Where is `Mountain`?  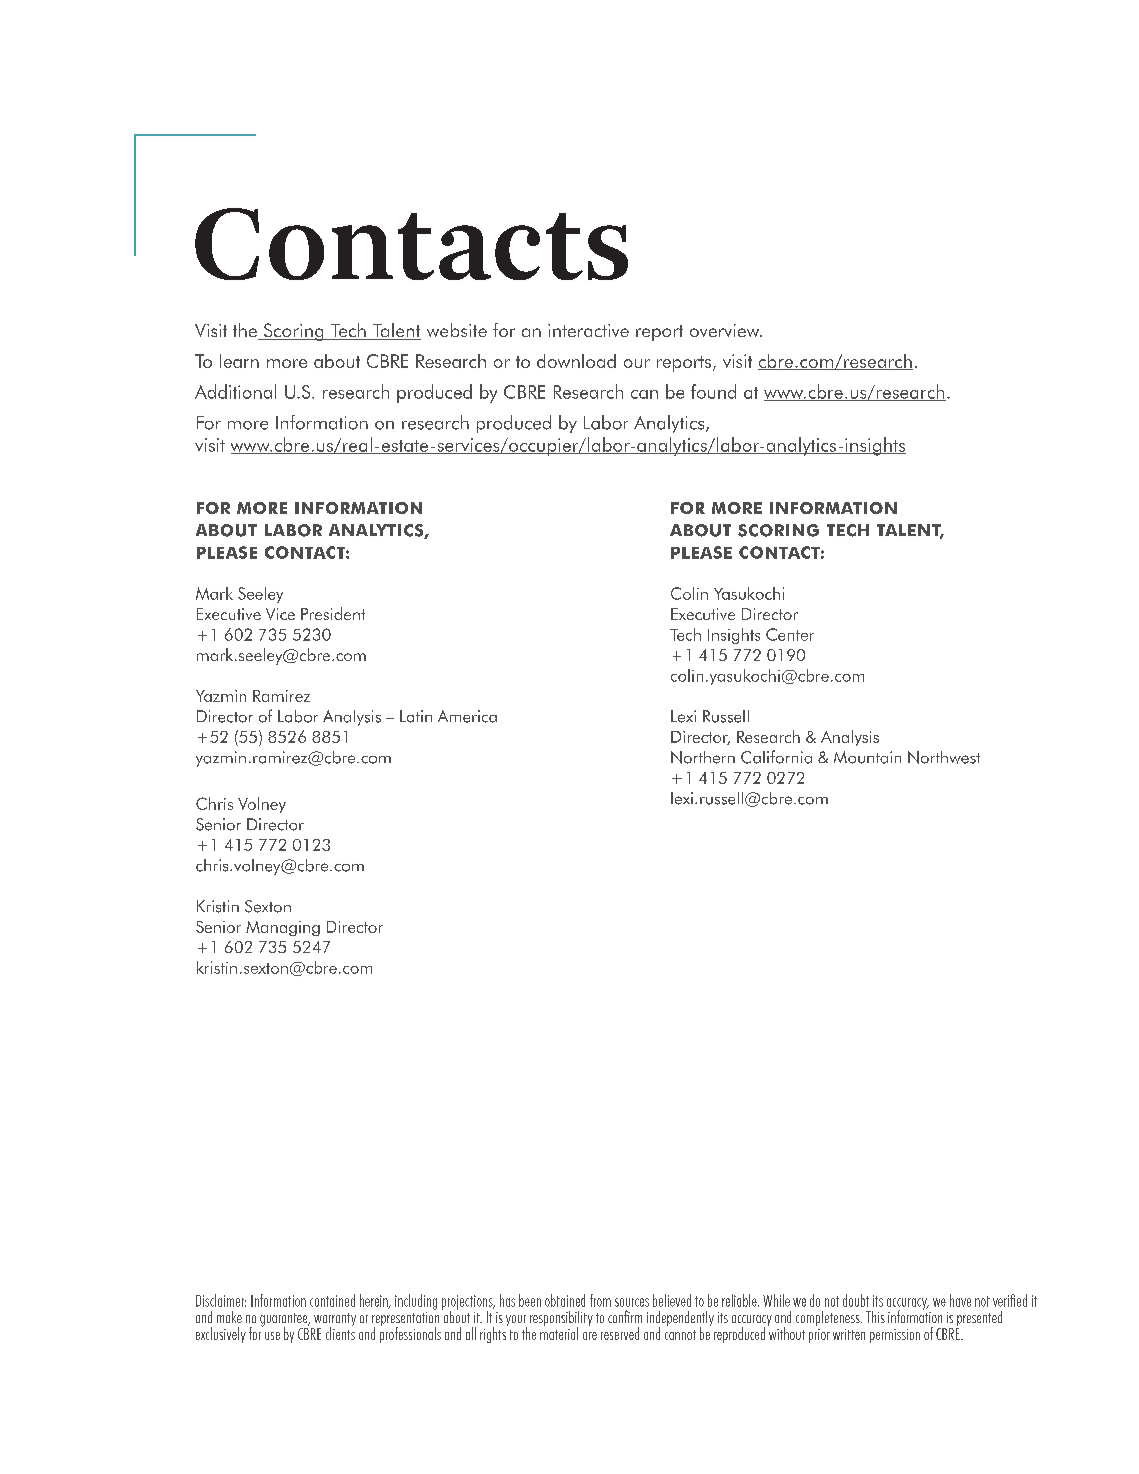 Mountain is located at coordinates (867, 757).
